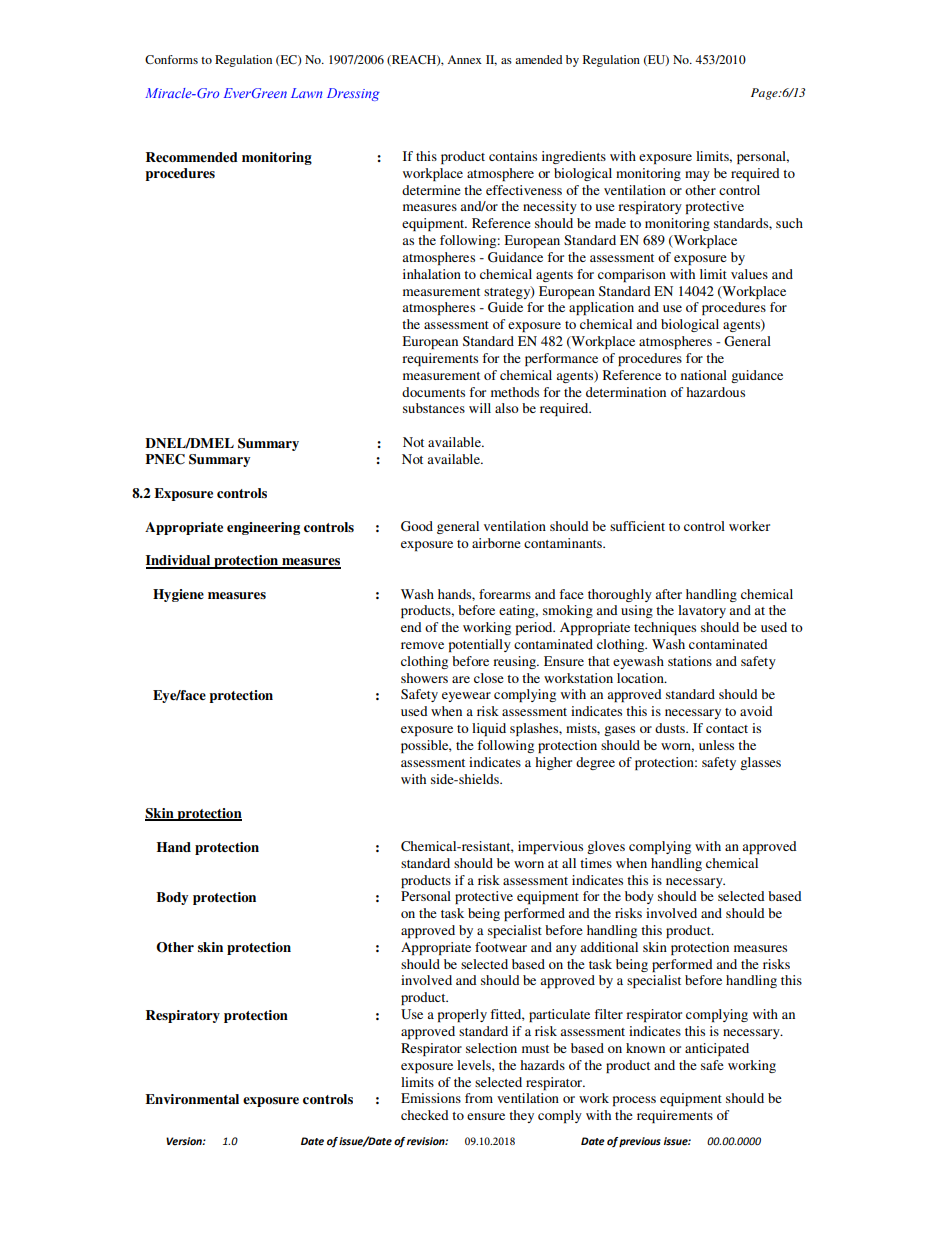  What do you see at coordinates (479, 1098) in the screenshot?
I see `from` at bounding box center [479, 1098].
